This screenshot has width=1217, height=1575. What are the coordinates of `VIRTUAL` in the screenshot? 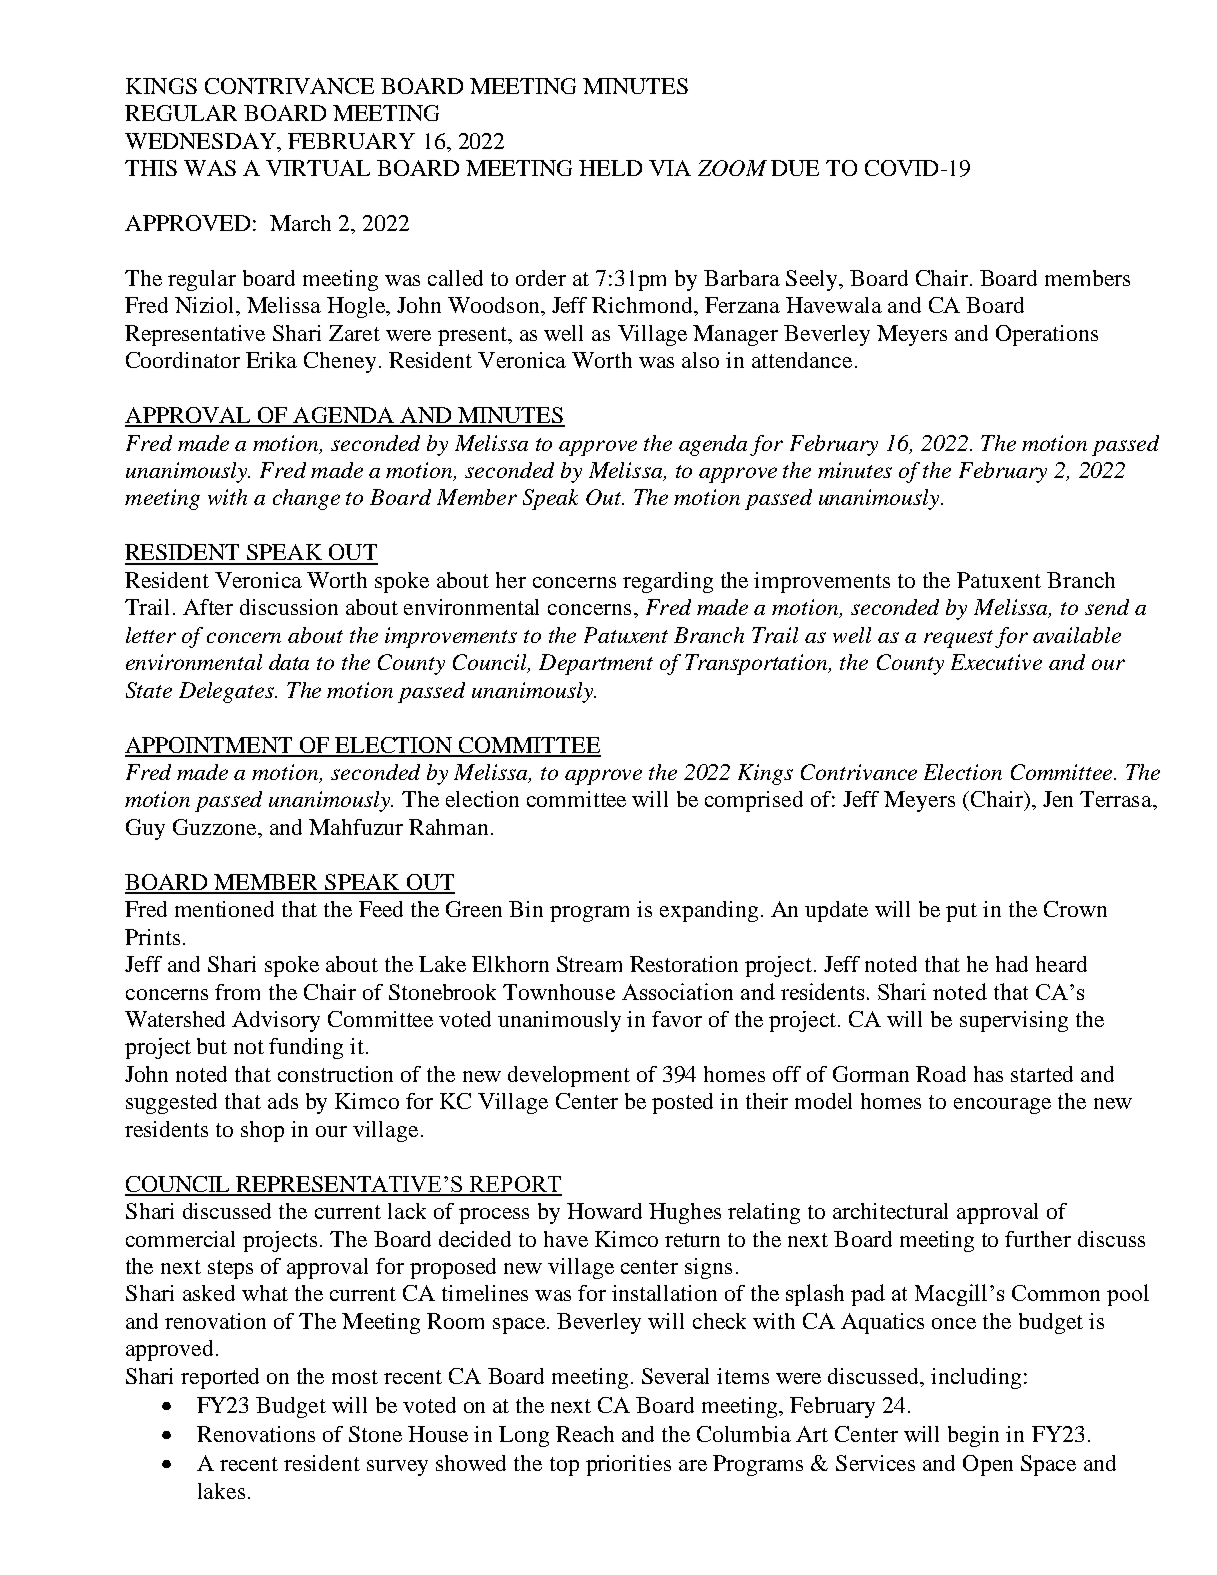 It's located at (318, 168).
